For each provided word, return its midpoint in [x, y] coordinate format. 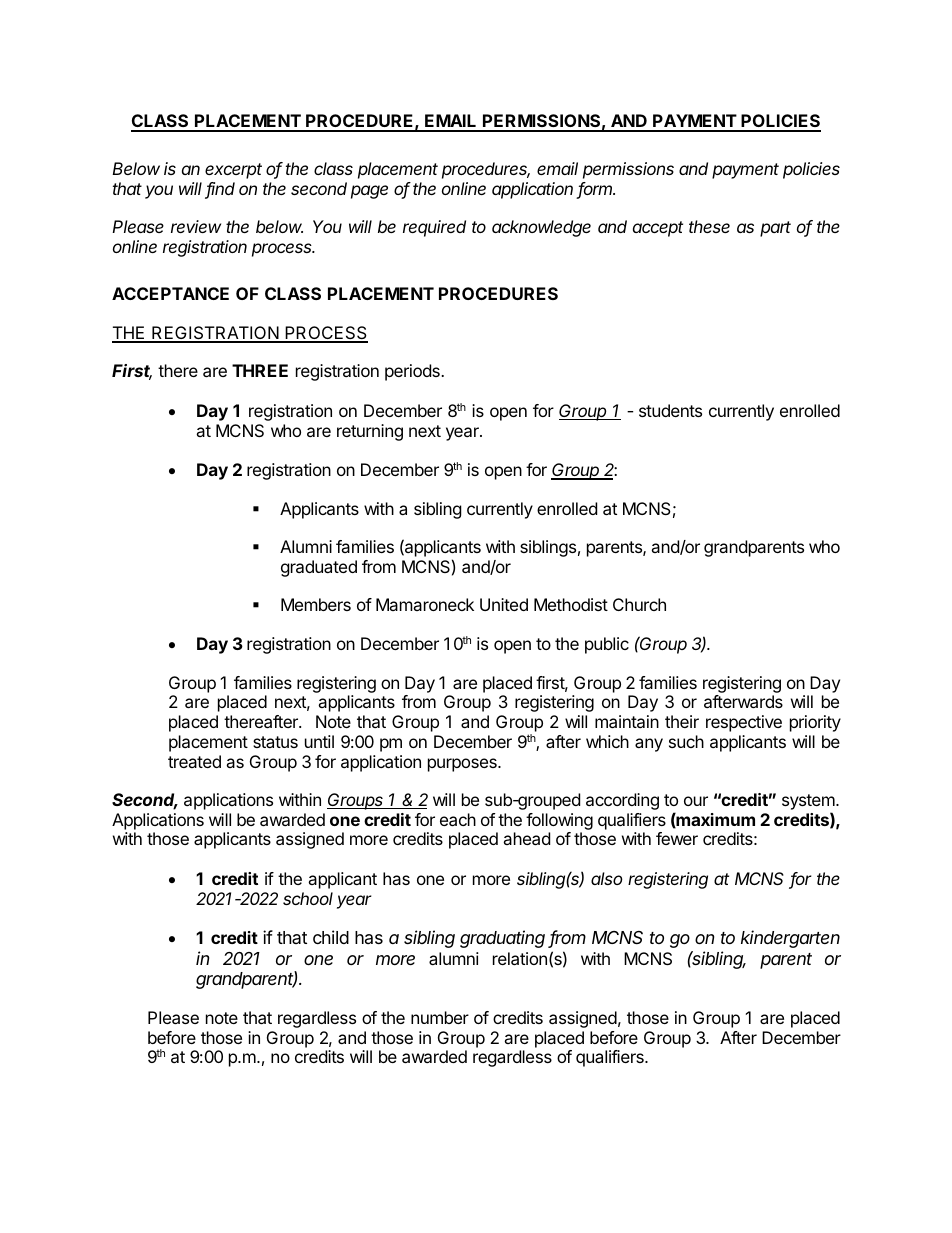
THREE [260, 370]
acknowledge [541, 228]
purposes [463, 765]
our [696, 801]
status [275, 742]
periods [413, 372]
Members [316, 604]
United [504, 604]
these [709, 226]
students [670, 410]
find [220, 190]
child [331, 937]
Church [639, 604]
